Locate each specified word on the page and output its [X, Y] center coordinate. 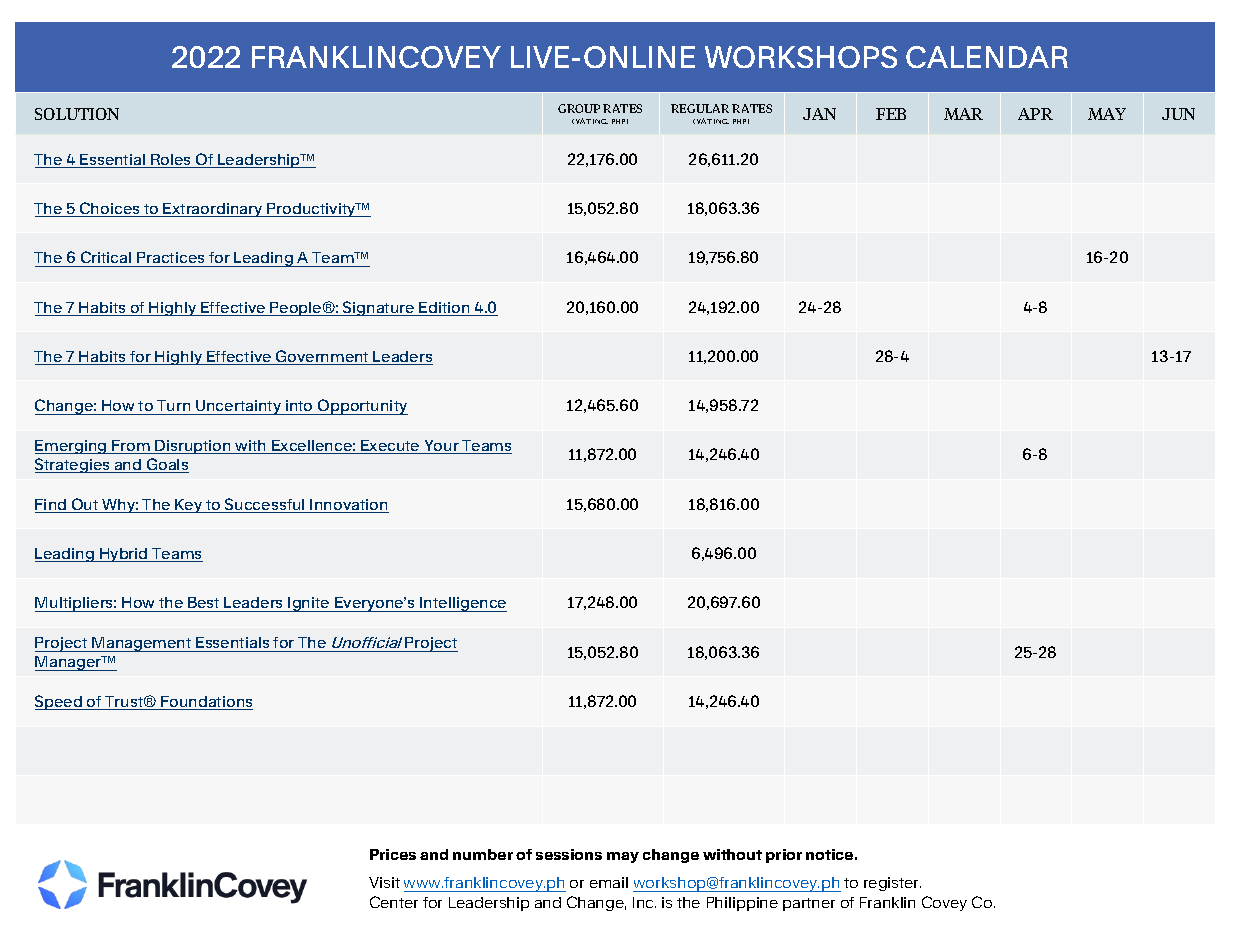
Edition [445, 309]
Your [441, 447]
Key [189, 506]
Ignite [309, 604]
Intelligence [462, 604]
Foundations [206, 703]
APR [1035, 114]
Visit [384, 882]
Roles [171, 161]
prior [784, 856]
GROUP [579, 108]
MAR [963, 114]
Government [322, 357]
